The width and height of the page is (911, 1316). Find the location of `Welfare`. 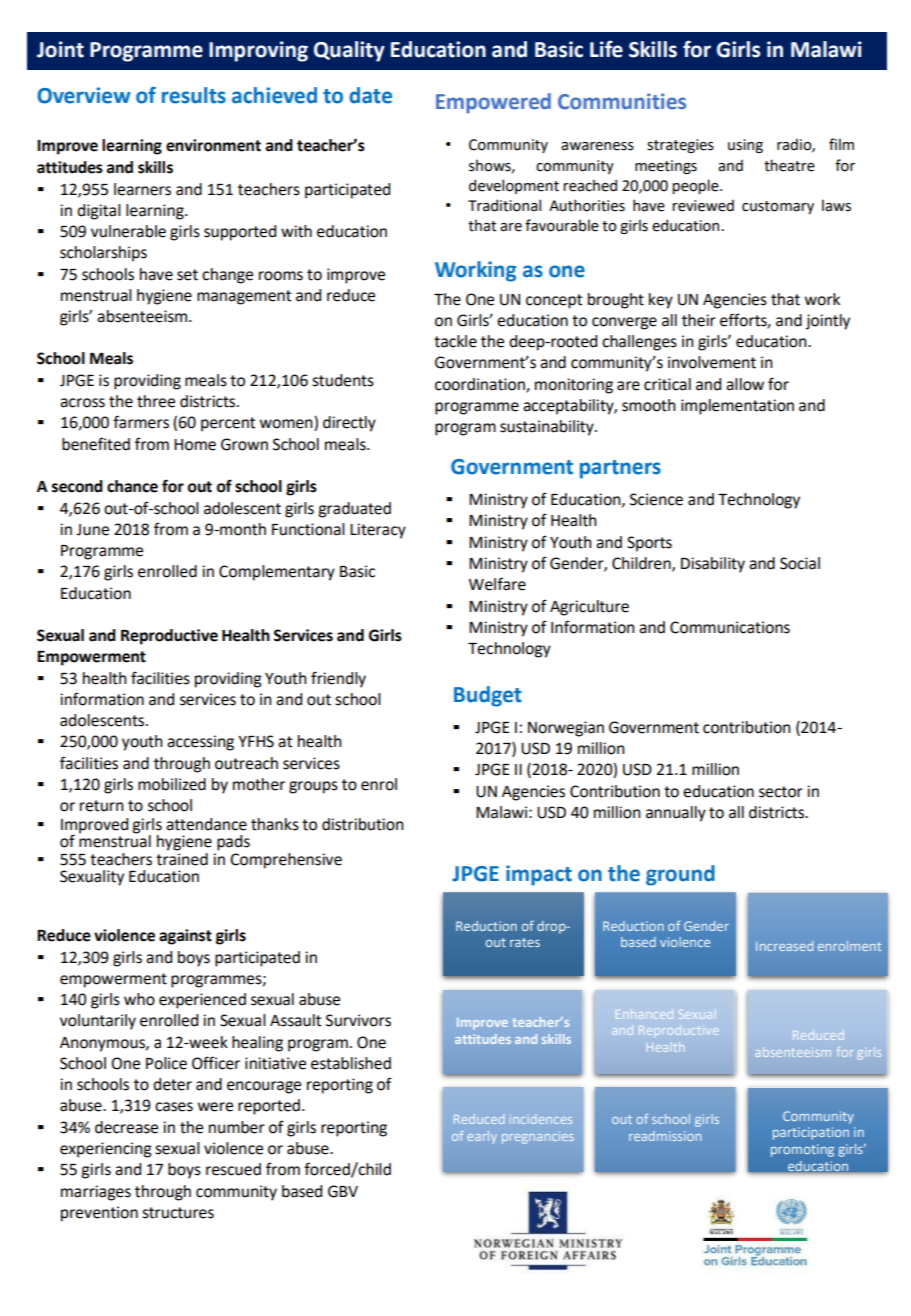

Welfare is located at coordinates (497, 584).
